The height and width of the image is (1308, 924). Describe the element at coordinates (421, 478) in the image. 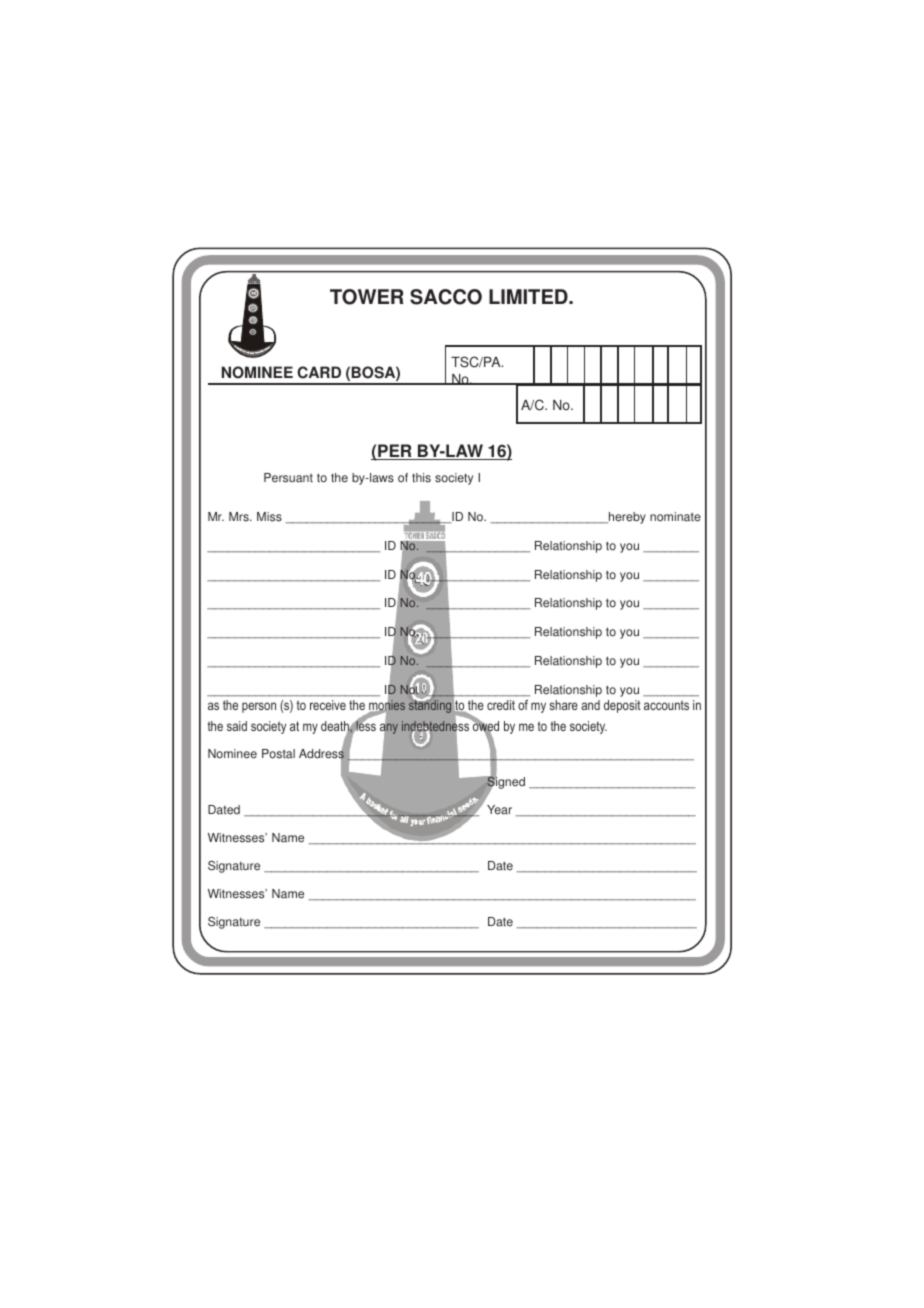

I see `this` at that location.
